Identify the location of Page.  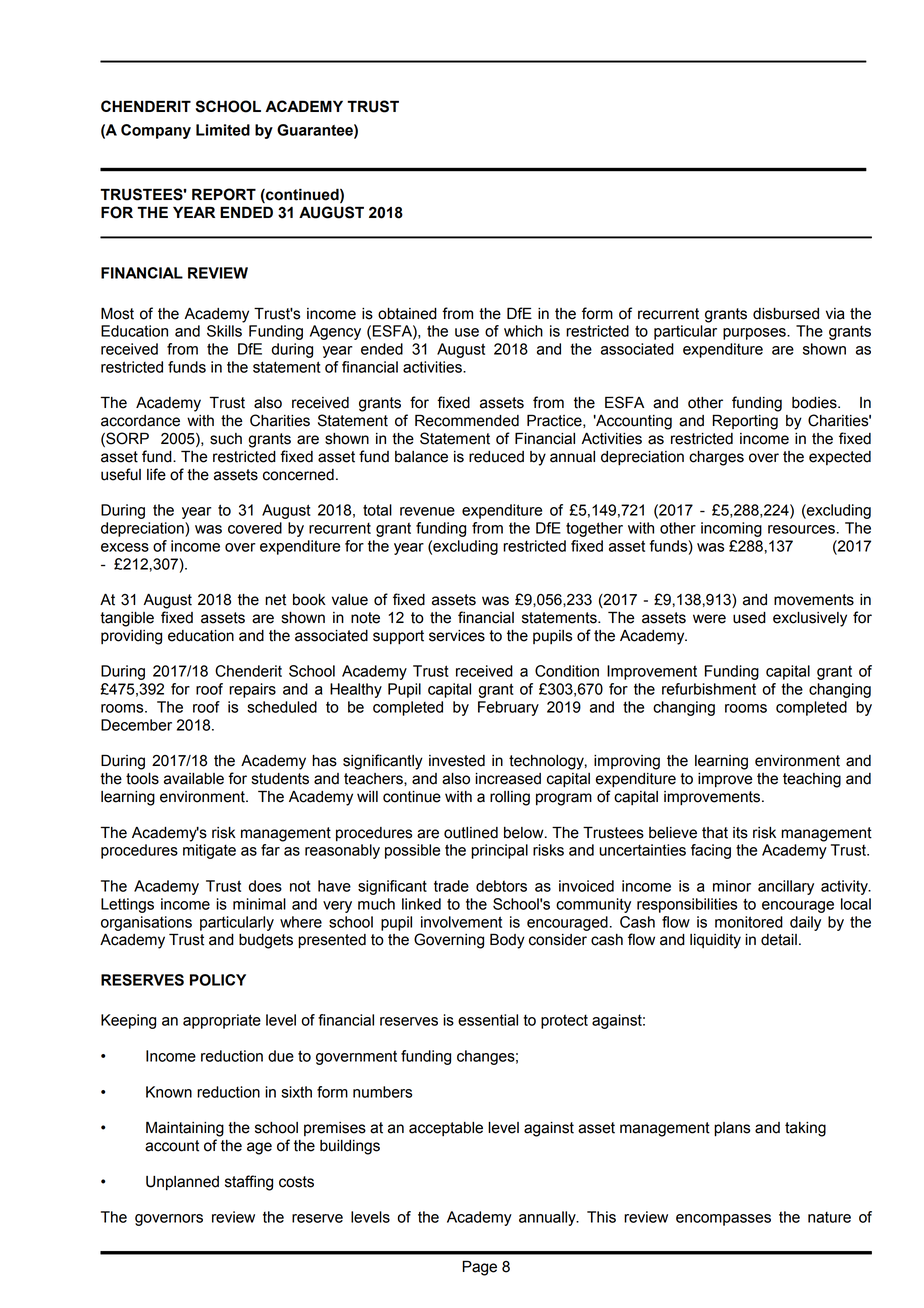
(479, 1268).
